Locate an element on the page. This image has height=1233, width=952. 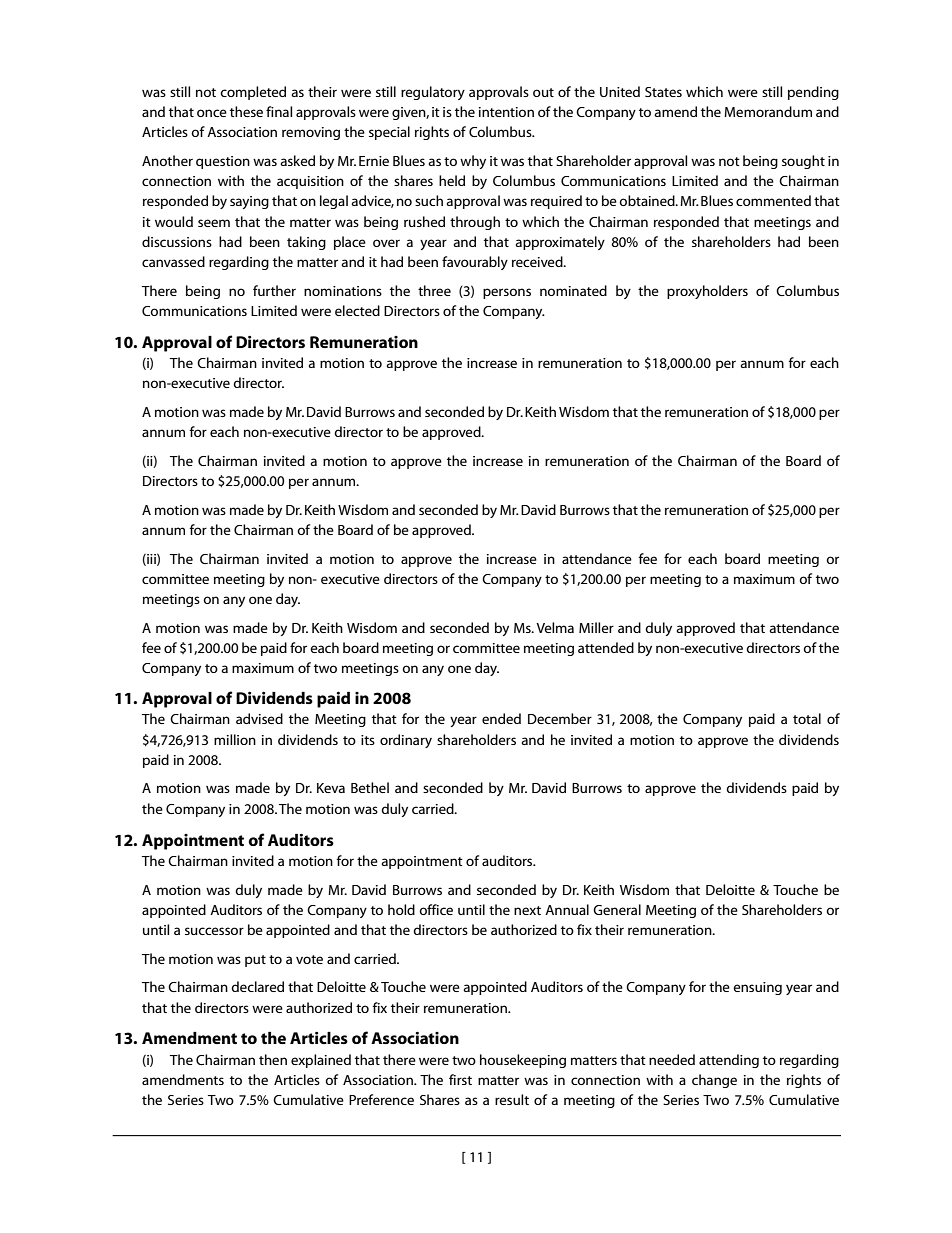
Miller is located at coordinates (596, 627).
